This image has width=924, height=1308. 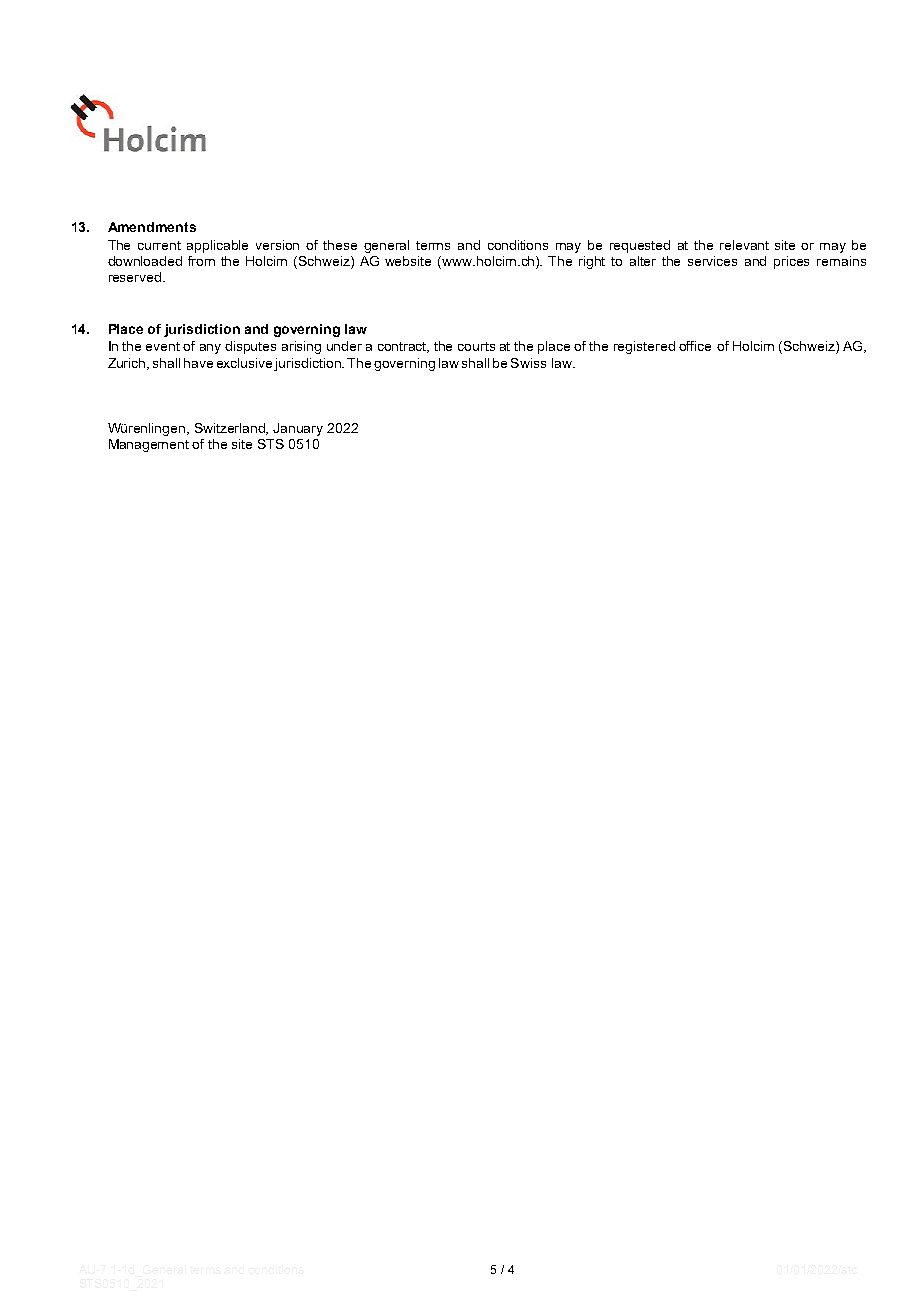 What do you see at coordinates (340, 245) in the image?
I see `these` at bounding box center [340, 245].
